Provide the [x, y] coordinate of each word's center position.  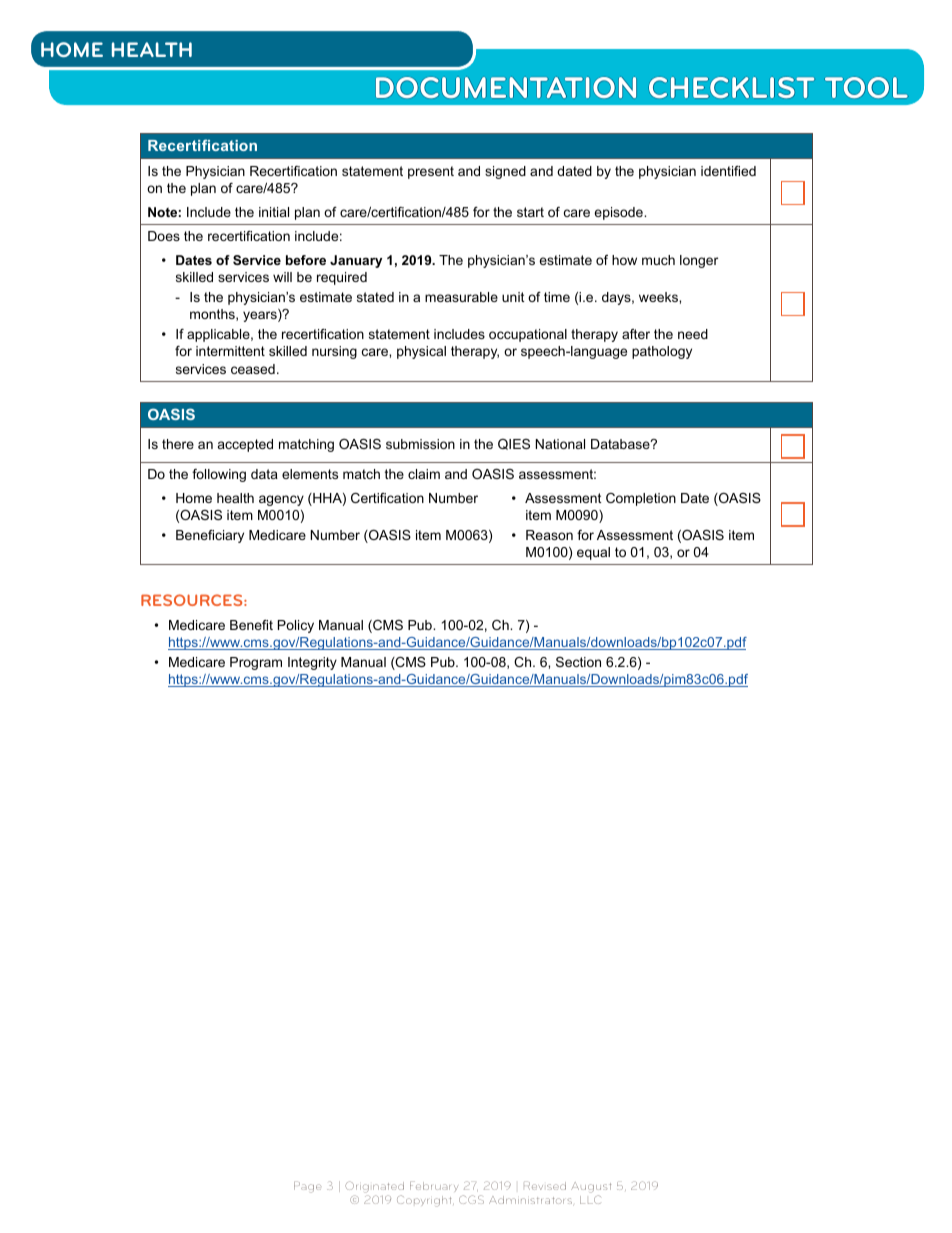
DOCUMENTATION [506, 87]
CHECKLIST [731, 87]
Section [578, 662]
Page [308, 1187]
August [591, 1187]
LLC [590, 1199]
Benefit [251, 625]
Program [256, 663]
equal [593, 553]
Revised [545, 1186]
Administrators [530, 1200]
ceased [253, 369]
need [693, 334]
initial [274, 212]
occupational [528, 335]
